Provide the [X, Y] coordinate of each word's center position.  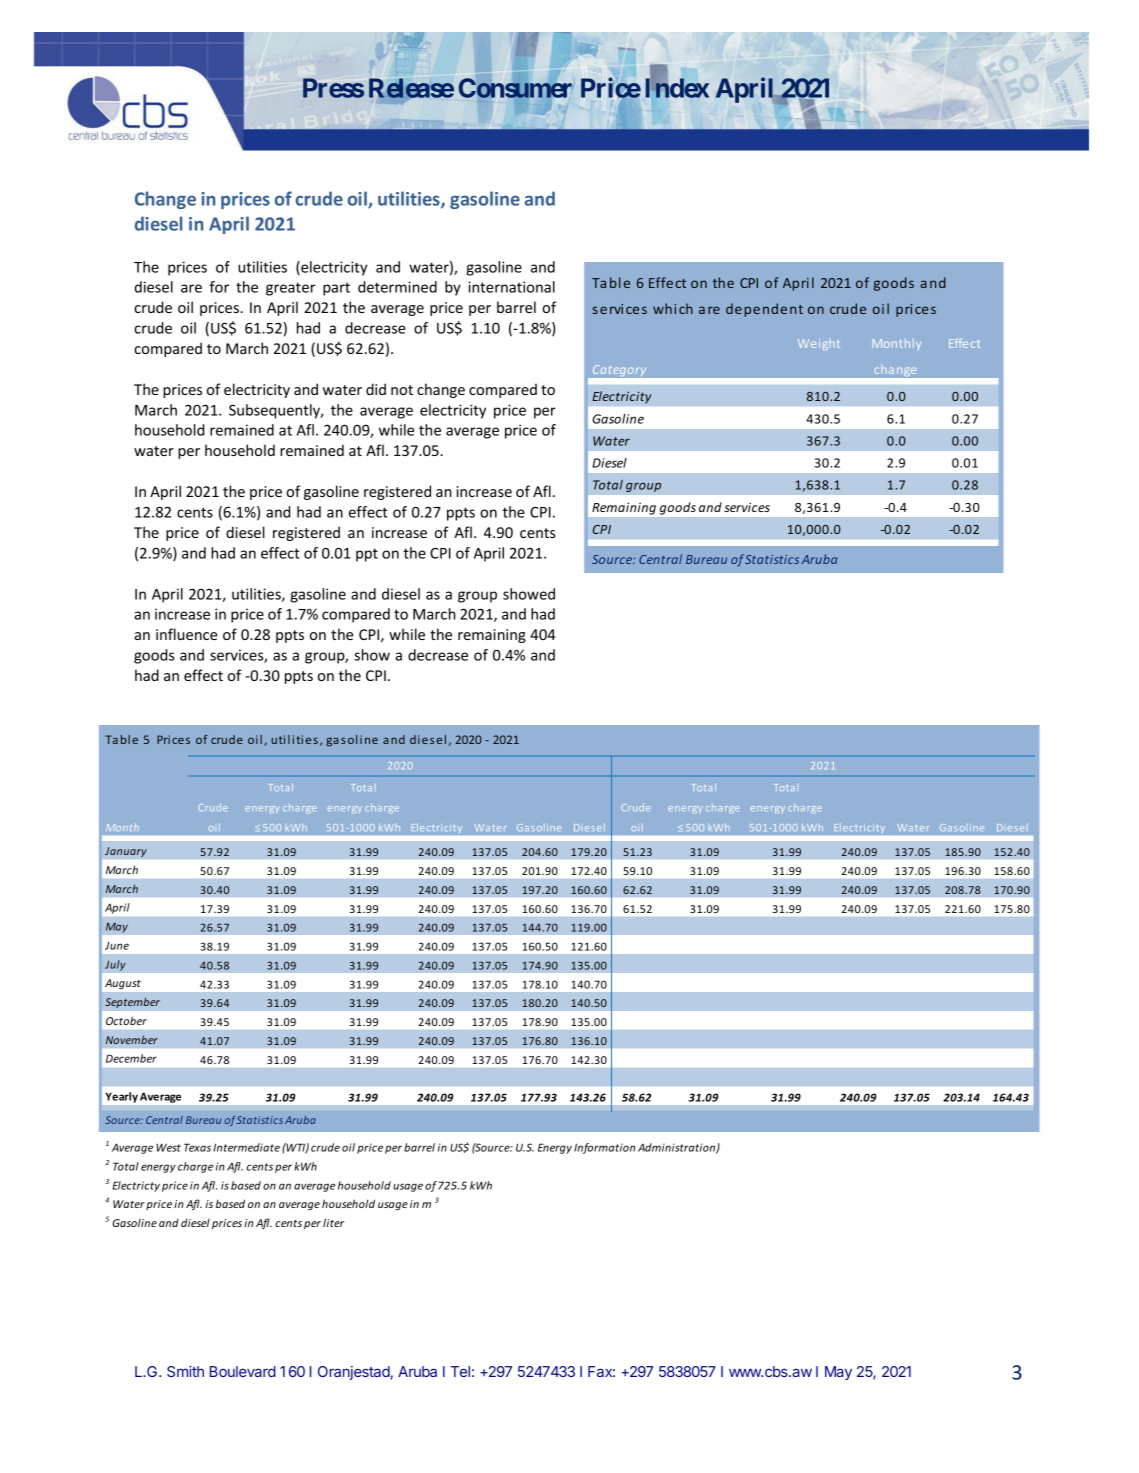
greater [290, 289]
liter [333, 1222]
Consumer [515, 88]
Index [677, 88]
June [117, 946]
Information [604, 1148]
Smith [185, 1371]
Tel [460, 1371]
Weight [819, 344]
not [402, 390]
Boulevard [243, 1371]
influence [186, 634]
